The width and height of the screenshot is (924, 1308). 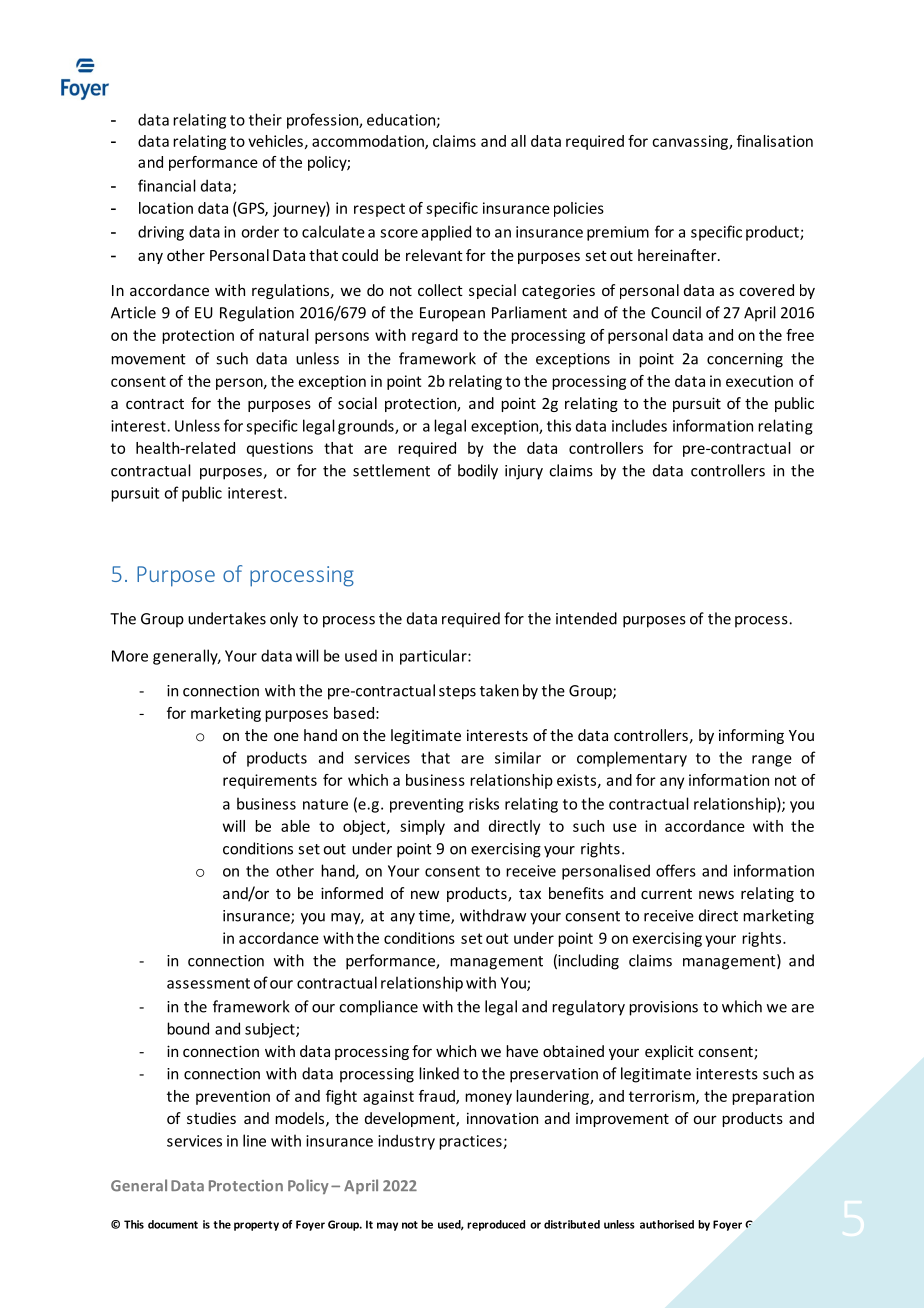 What do you see at coordinates (478, 472) in the screenshot?
I see `bodily` at bounding box center [478, 472].
